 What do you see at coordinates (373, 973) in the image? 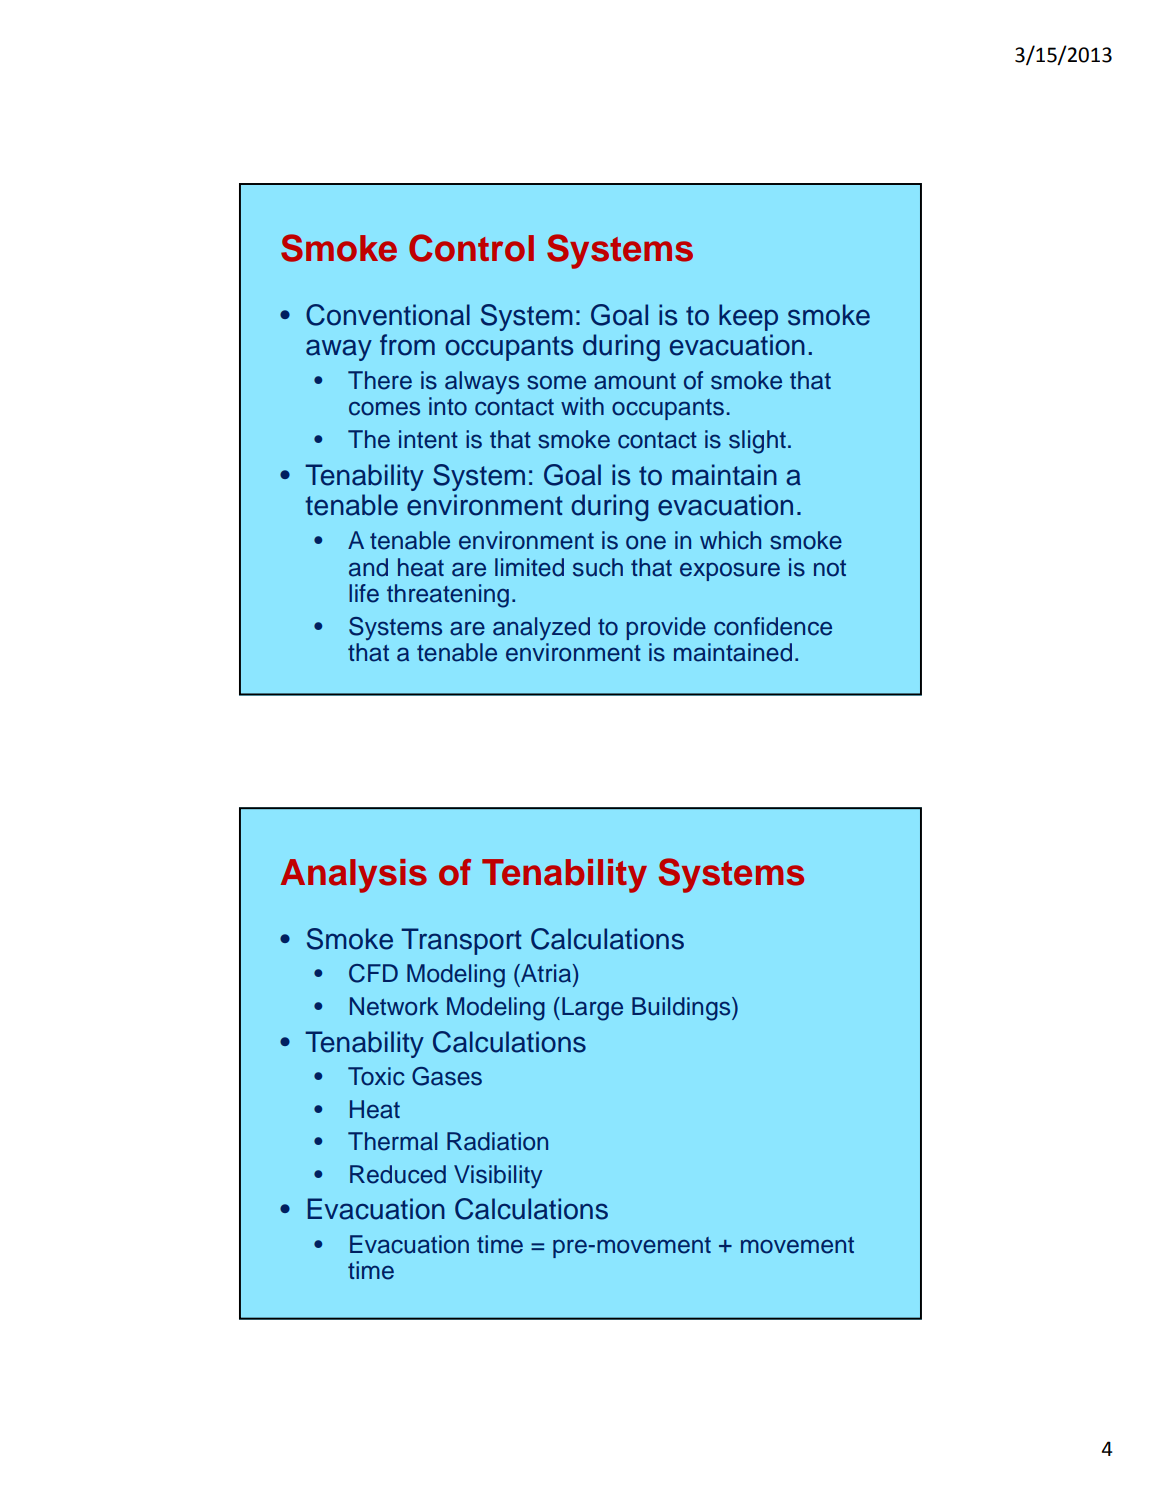
I see `CFD` at bounding box center [373, 973].
